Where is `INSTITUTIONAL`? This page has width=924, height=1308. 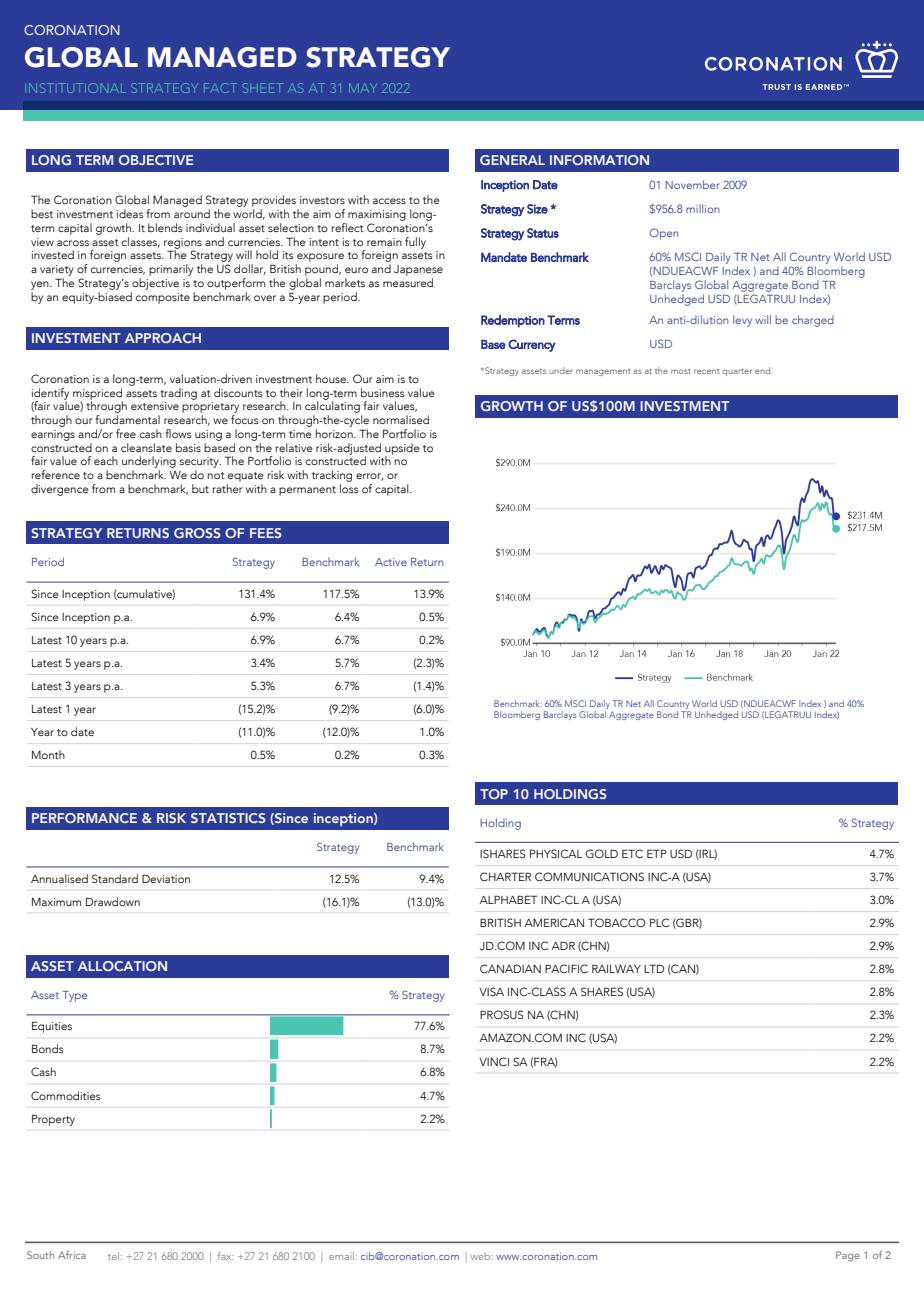 INSTITUTIONAL is located at coordinates (77, 88).
